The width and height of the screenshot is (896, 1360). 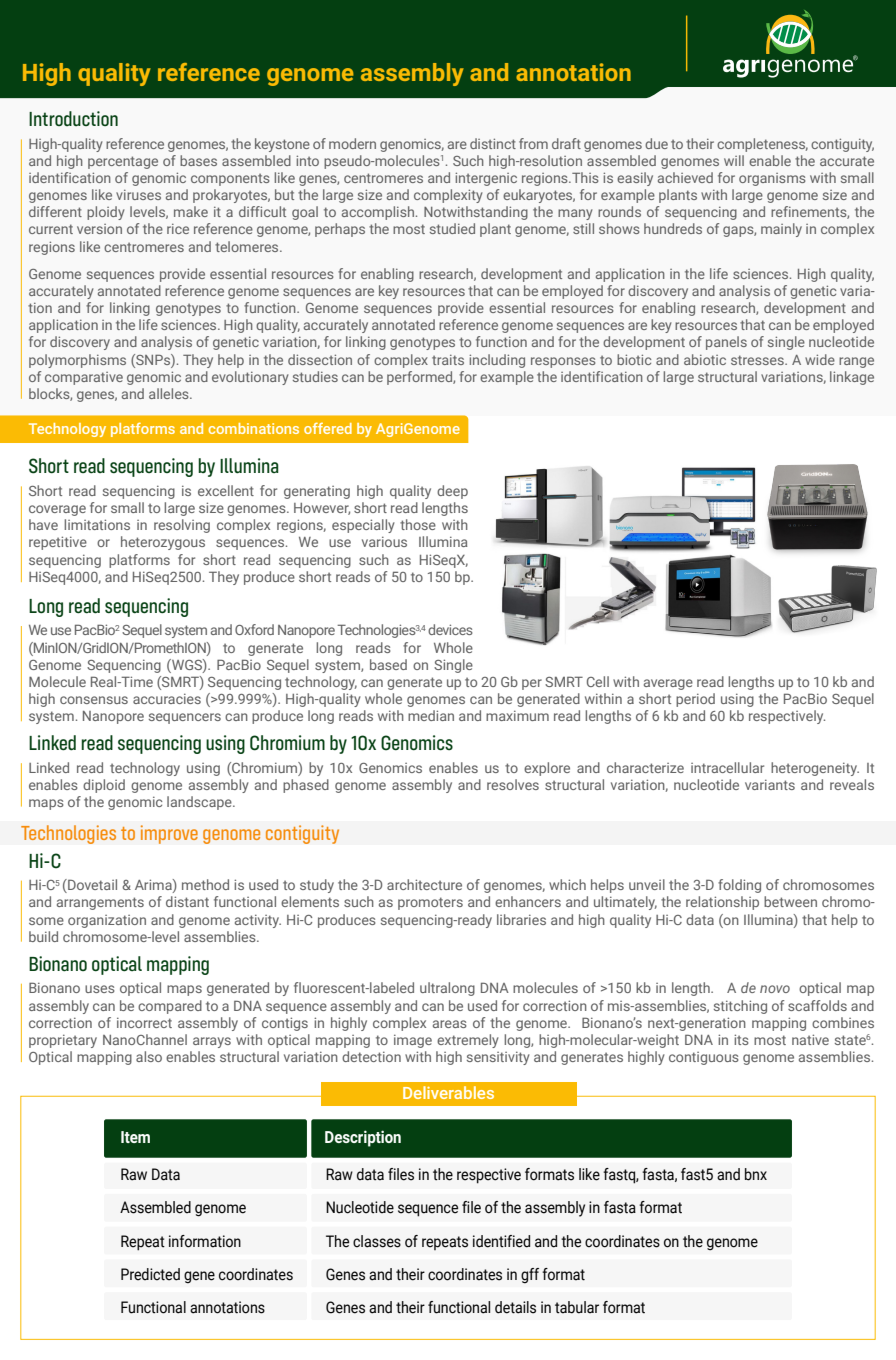 What do you see at coordinates (772, 179) in the screenshot?
I see `organisms` at bounding box center [772, 179].
